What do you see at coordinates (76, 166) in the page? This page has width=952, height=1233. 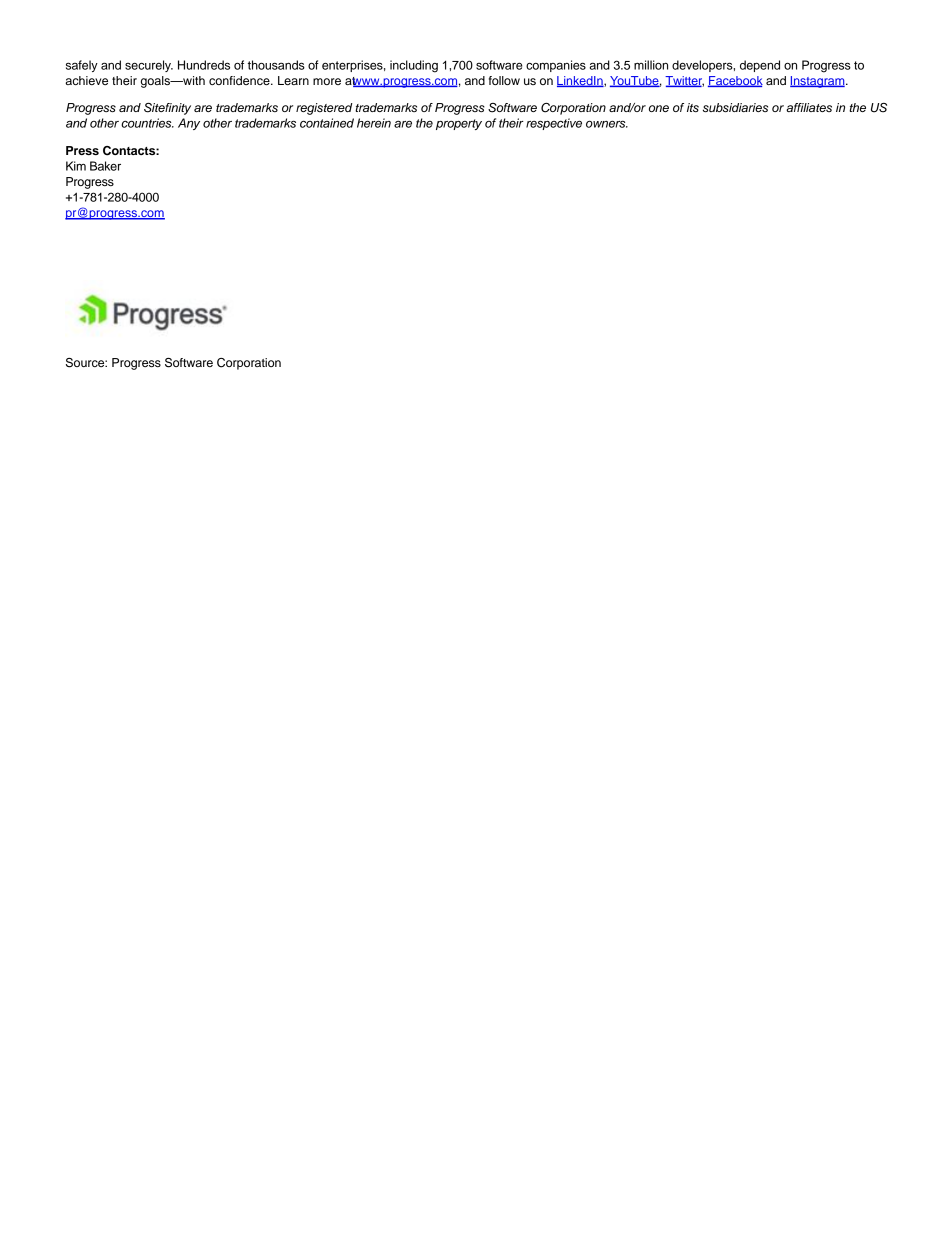 I see `Kim` at bounding box center [76, 166].
